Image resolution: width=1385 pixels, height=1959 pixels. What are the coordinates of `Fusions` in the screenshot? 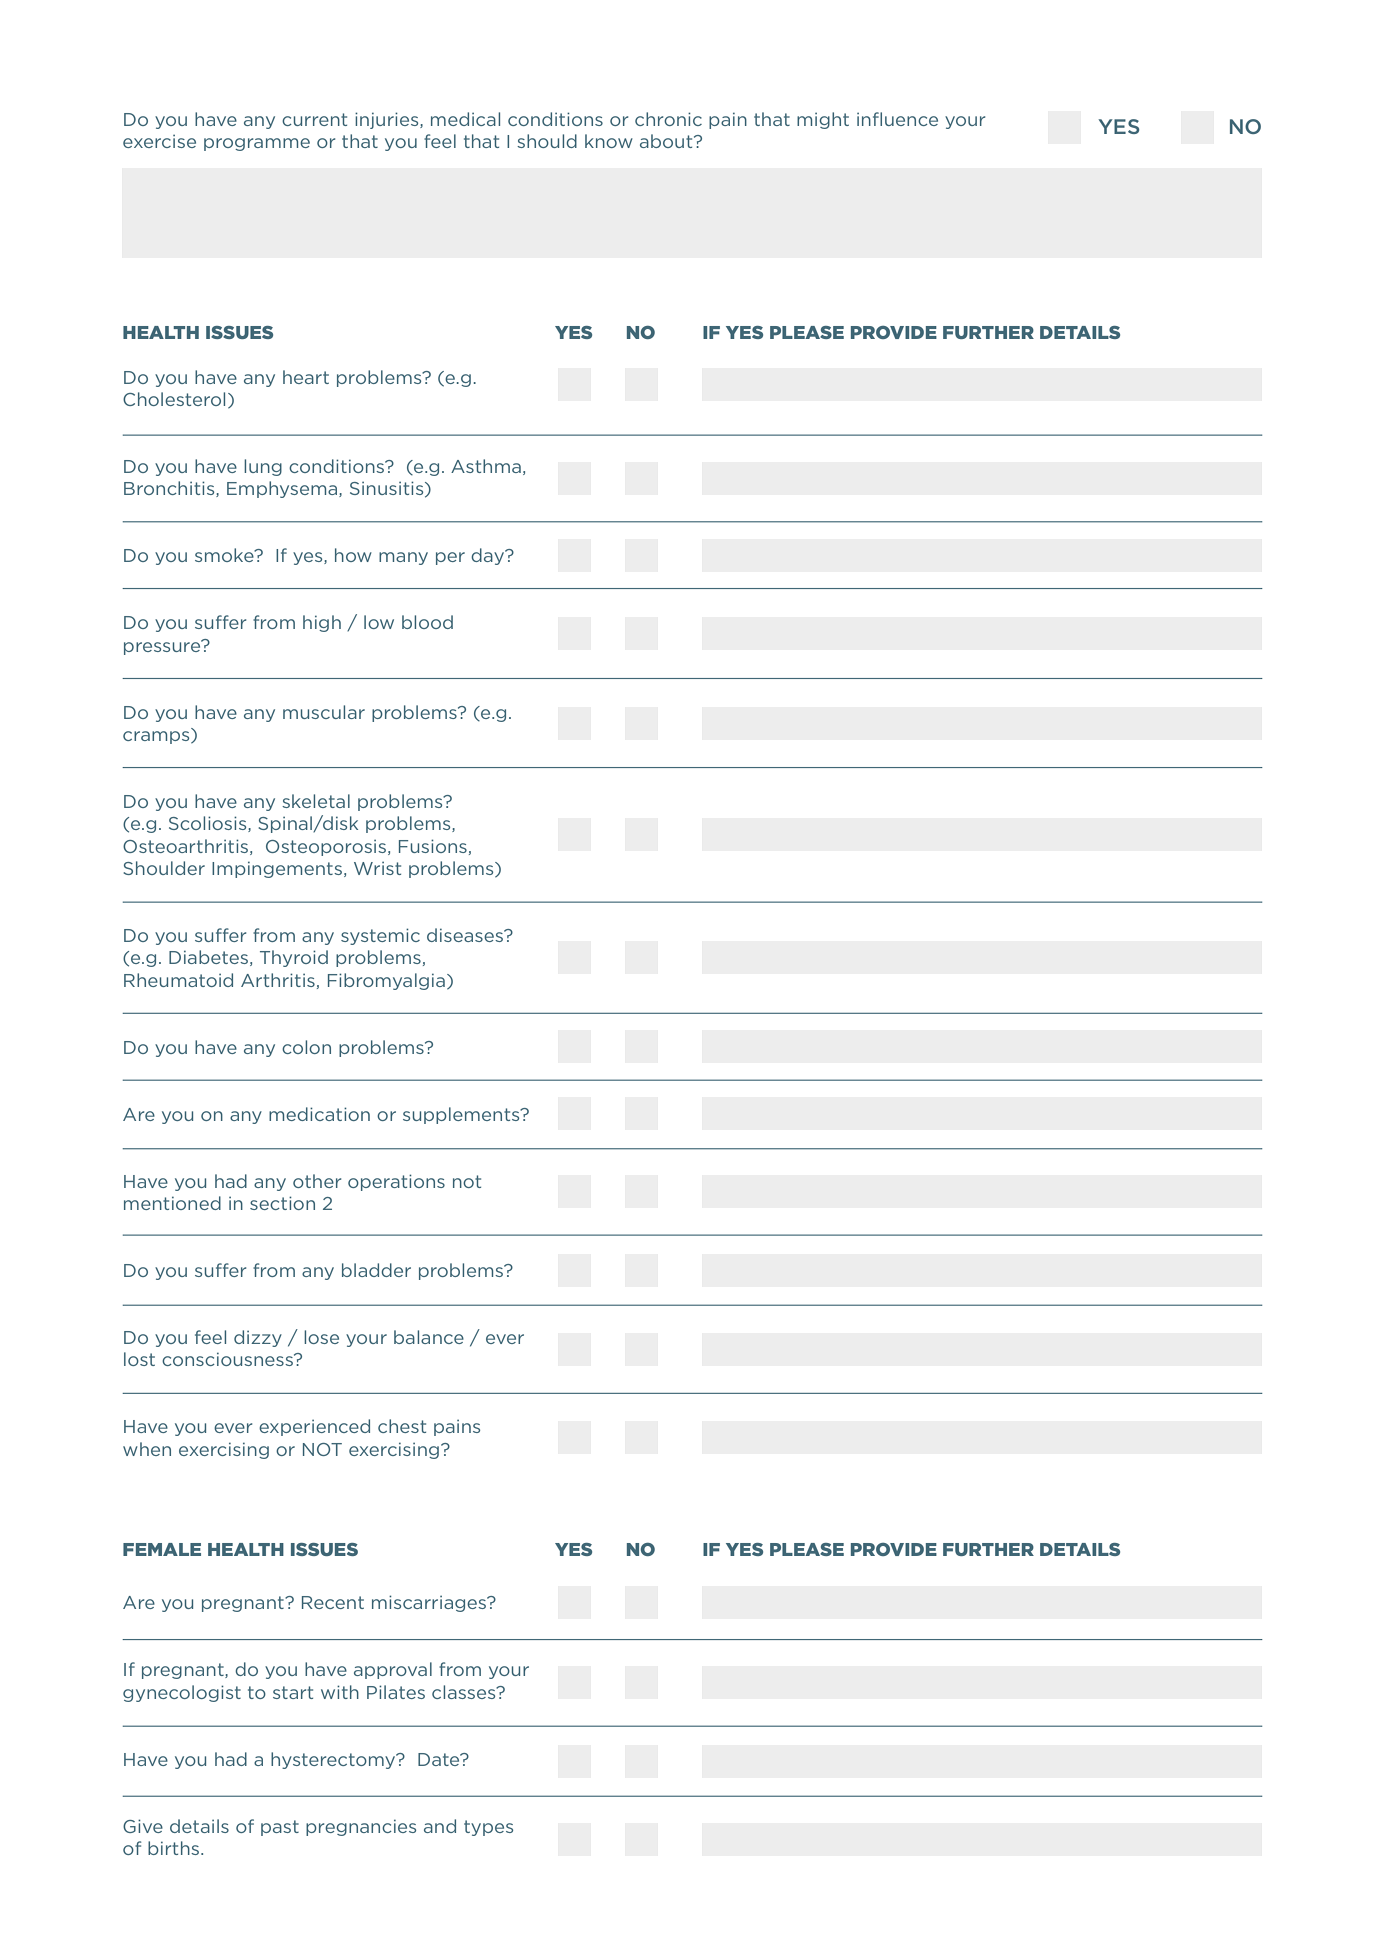 It's located at (433, 846).
